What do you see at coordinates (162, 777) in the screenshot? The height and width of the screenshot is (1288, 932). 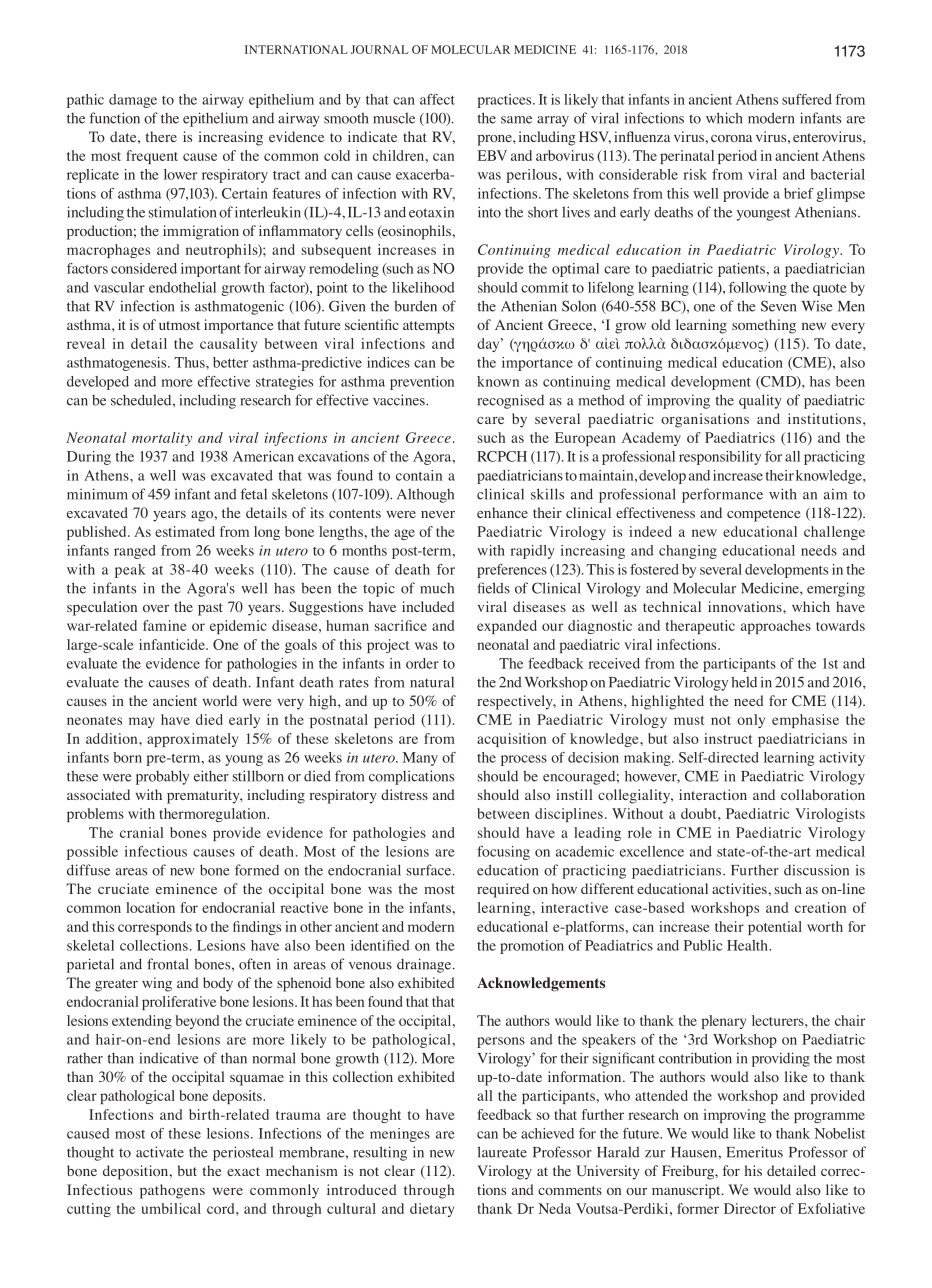 I see `probably` at bounding box center [162, 777].
